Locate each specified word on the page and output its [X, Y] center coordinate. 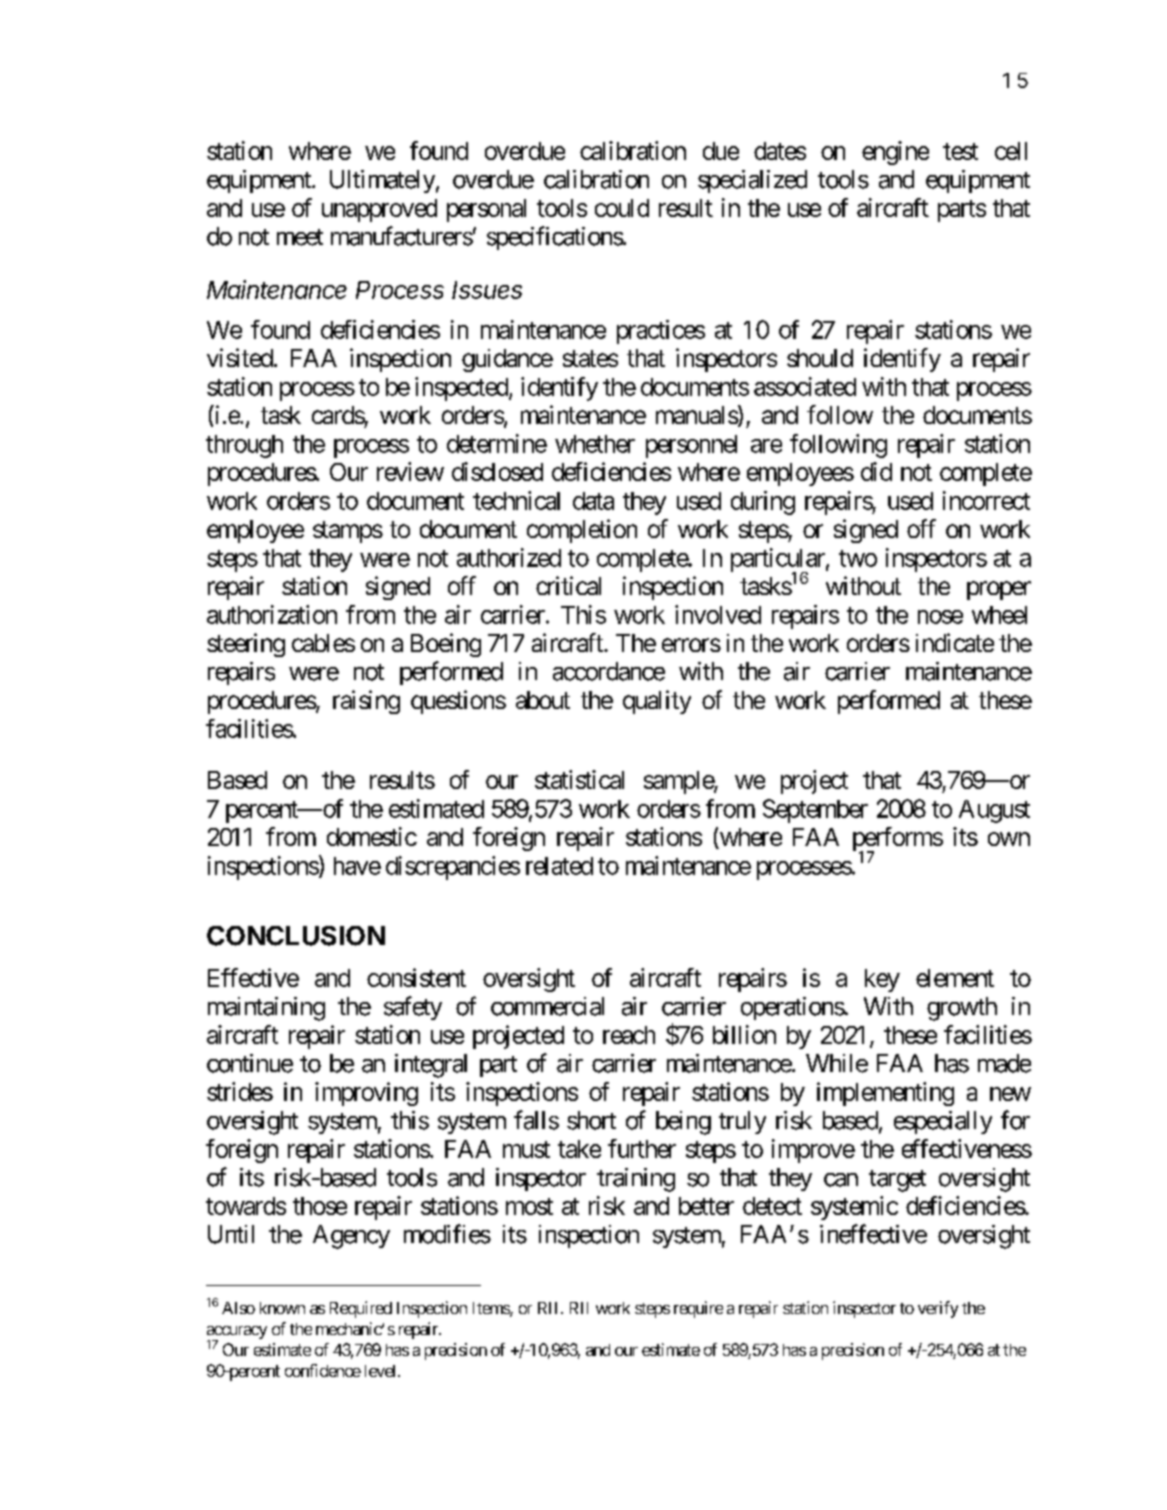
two [858, 558]
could [622, 208]
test [960, 151]
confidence [323, 1370]
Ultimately [382, 181]
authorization [272, 614]
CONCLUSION [296, 936]
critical [568, 585]
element [955, 978]
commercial [547, 1006]
